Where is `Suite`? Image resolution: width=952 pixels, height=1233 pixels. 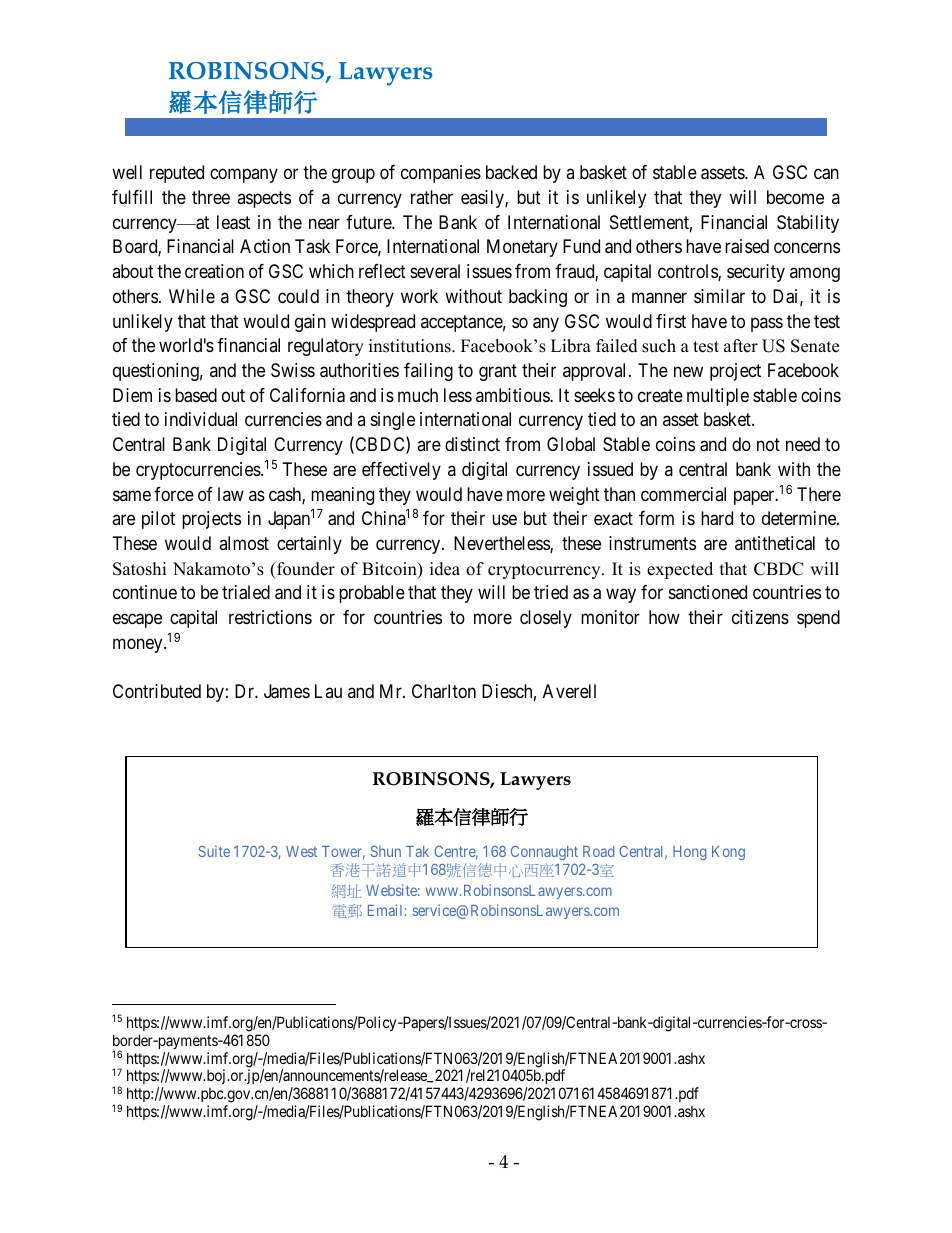
Suite is located at coordinates (214, 851).
